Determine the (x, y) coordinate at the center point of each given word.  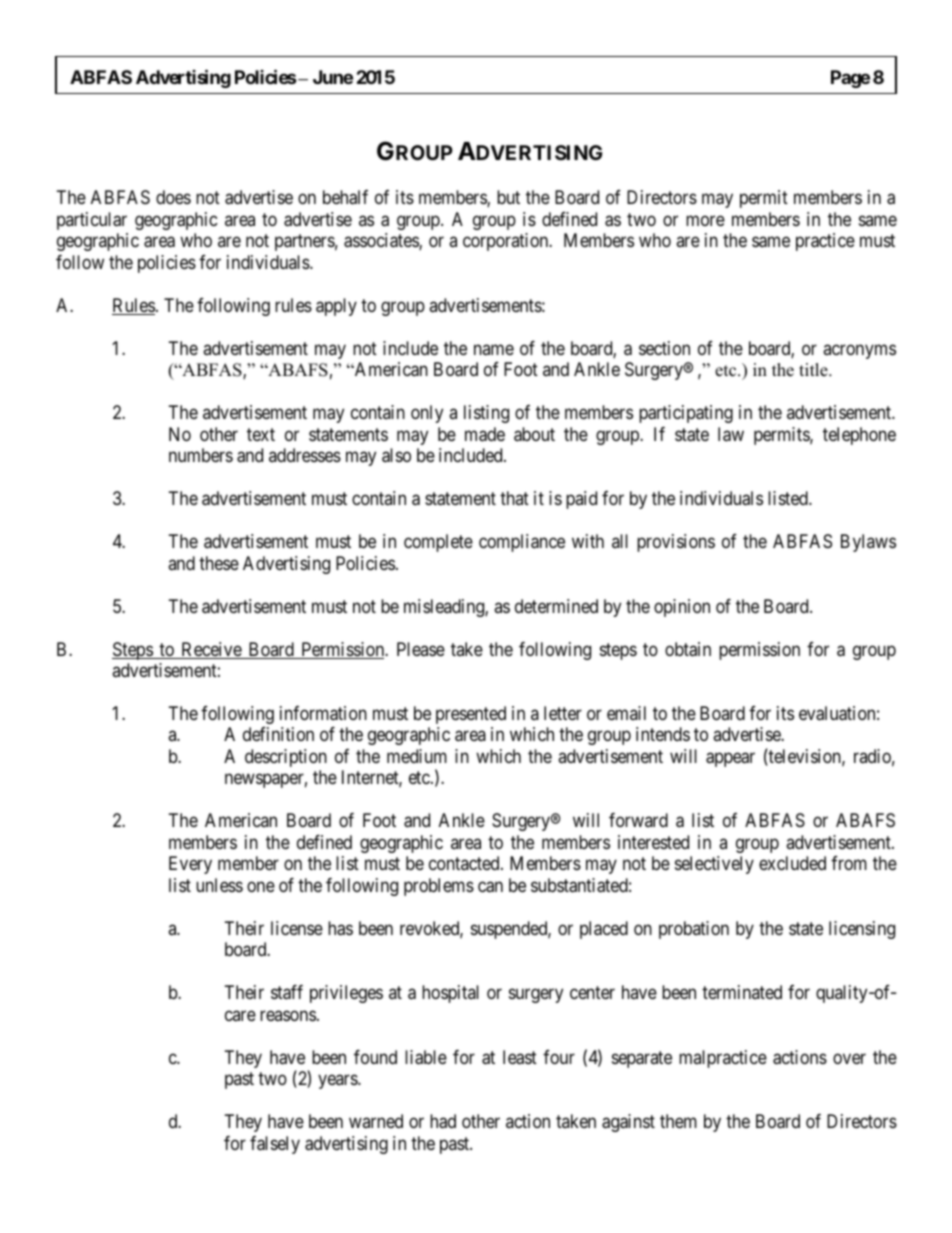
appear (730, 759)
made (485, 434)
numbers (201, 455)
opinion (682, 608)
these (219, 563)
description (286, 758)
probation (694, 930)
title (814, 370)
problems (439, 887)
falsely (275, 1145)
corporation (507, 242)
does (173, 197)
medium (417, 756)
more (705, 220)
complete (438, 543)
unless (219, 885)
